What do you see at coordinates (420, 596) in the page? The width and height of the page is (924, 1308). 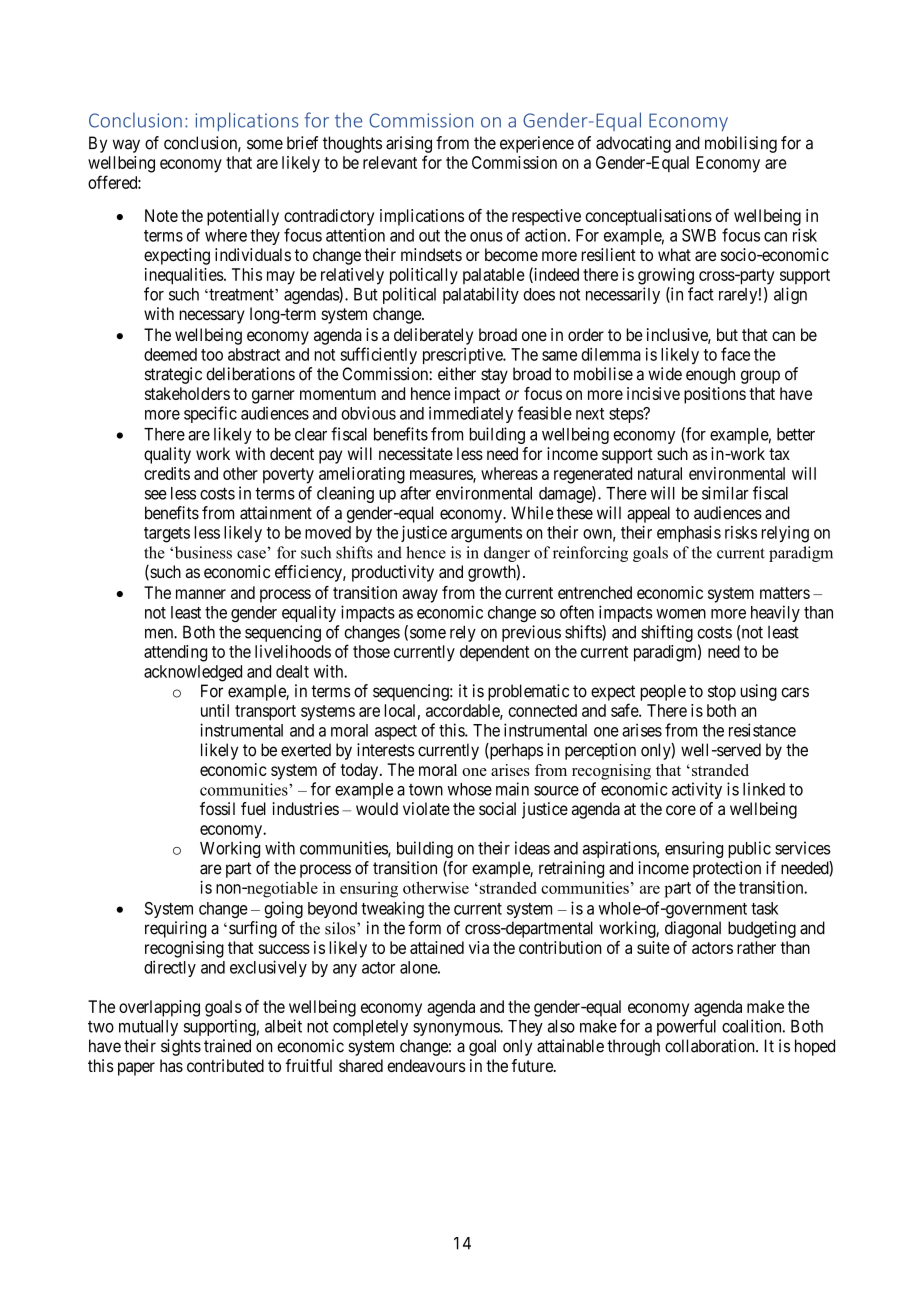 I see `away` at bounding box center [420, 596].
